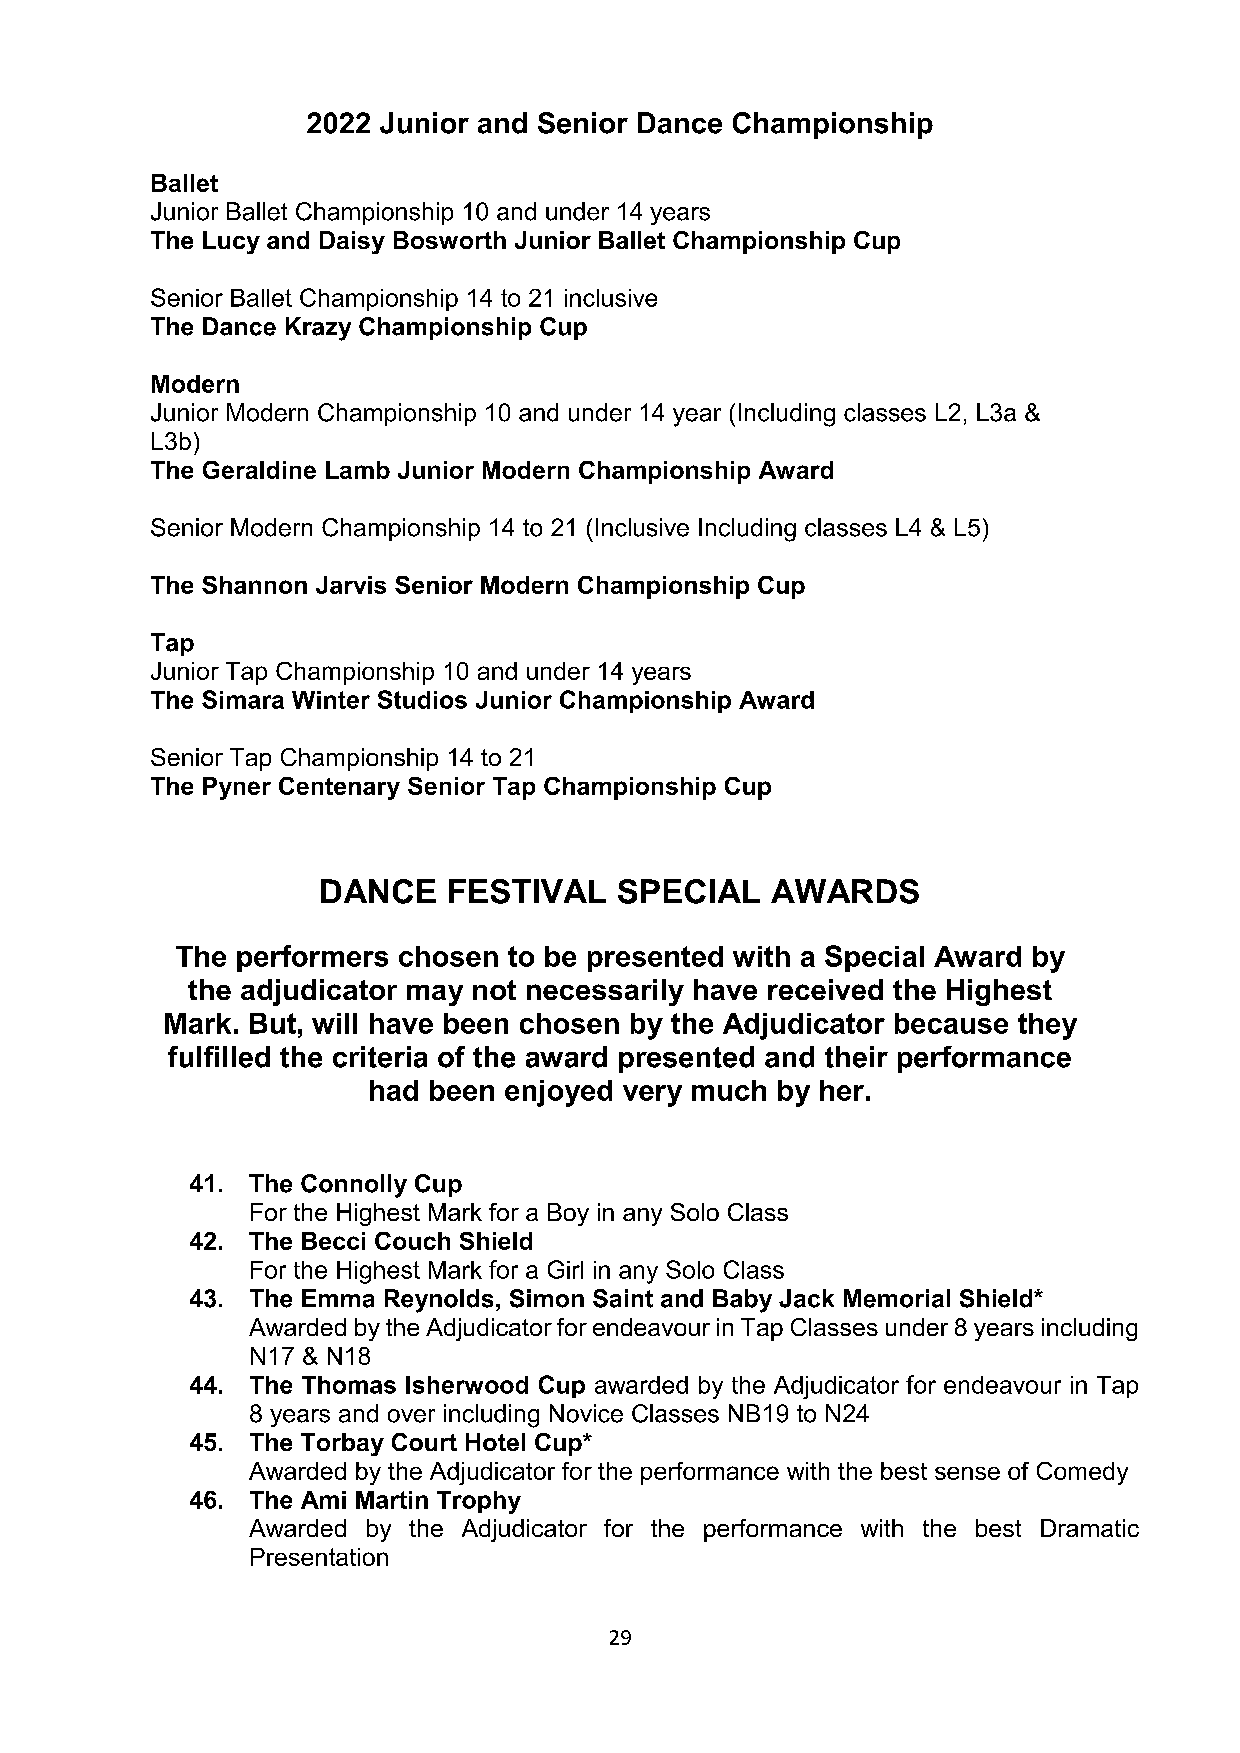 The image size is (1240, 1753). Describe the element at coordinates (825, 989) in the screenshot. I see `received` at that location.
